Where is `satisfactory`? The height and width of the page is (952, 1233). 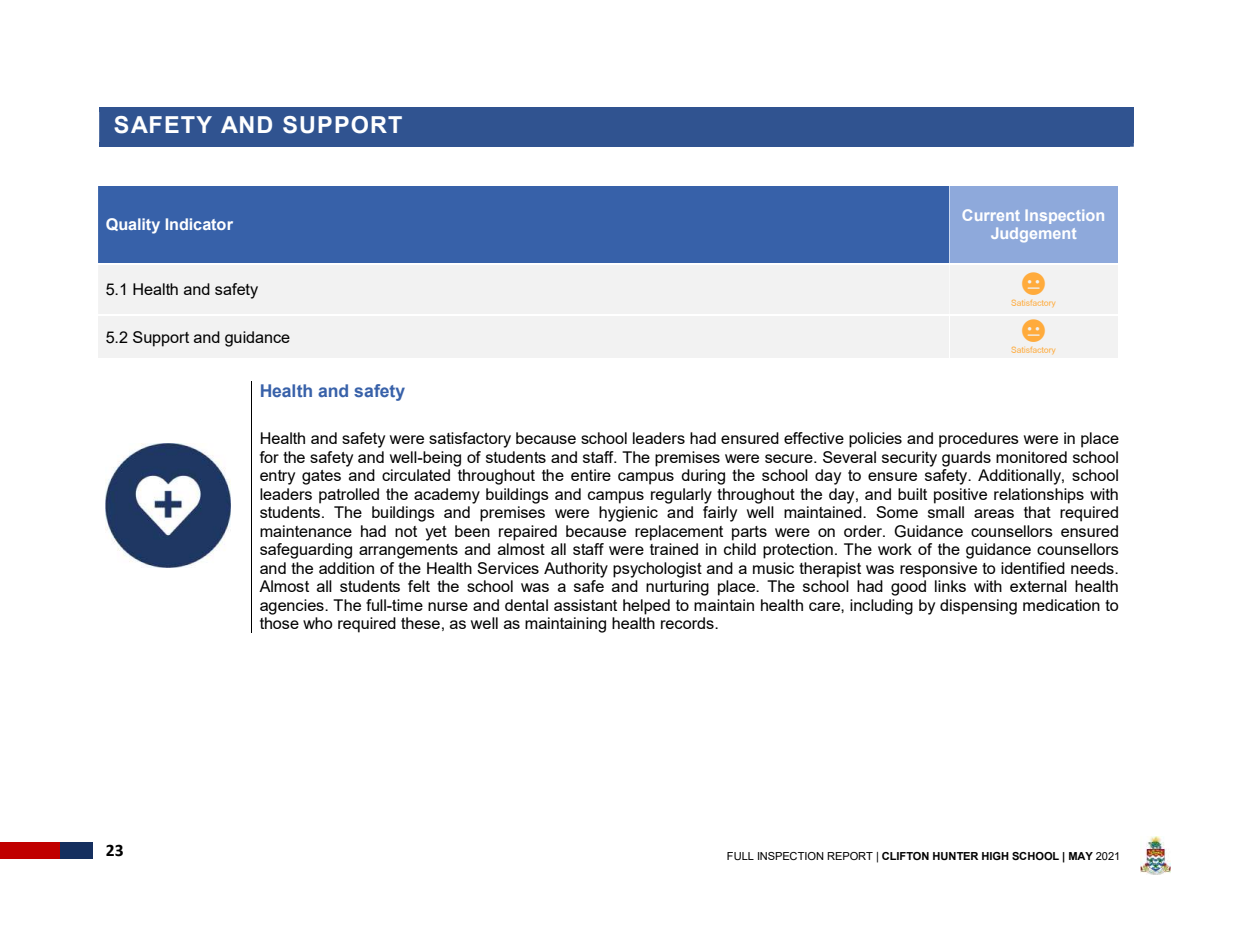
satisfactory is located at coordinates (470, 440).
